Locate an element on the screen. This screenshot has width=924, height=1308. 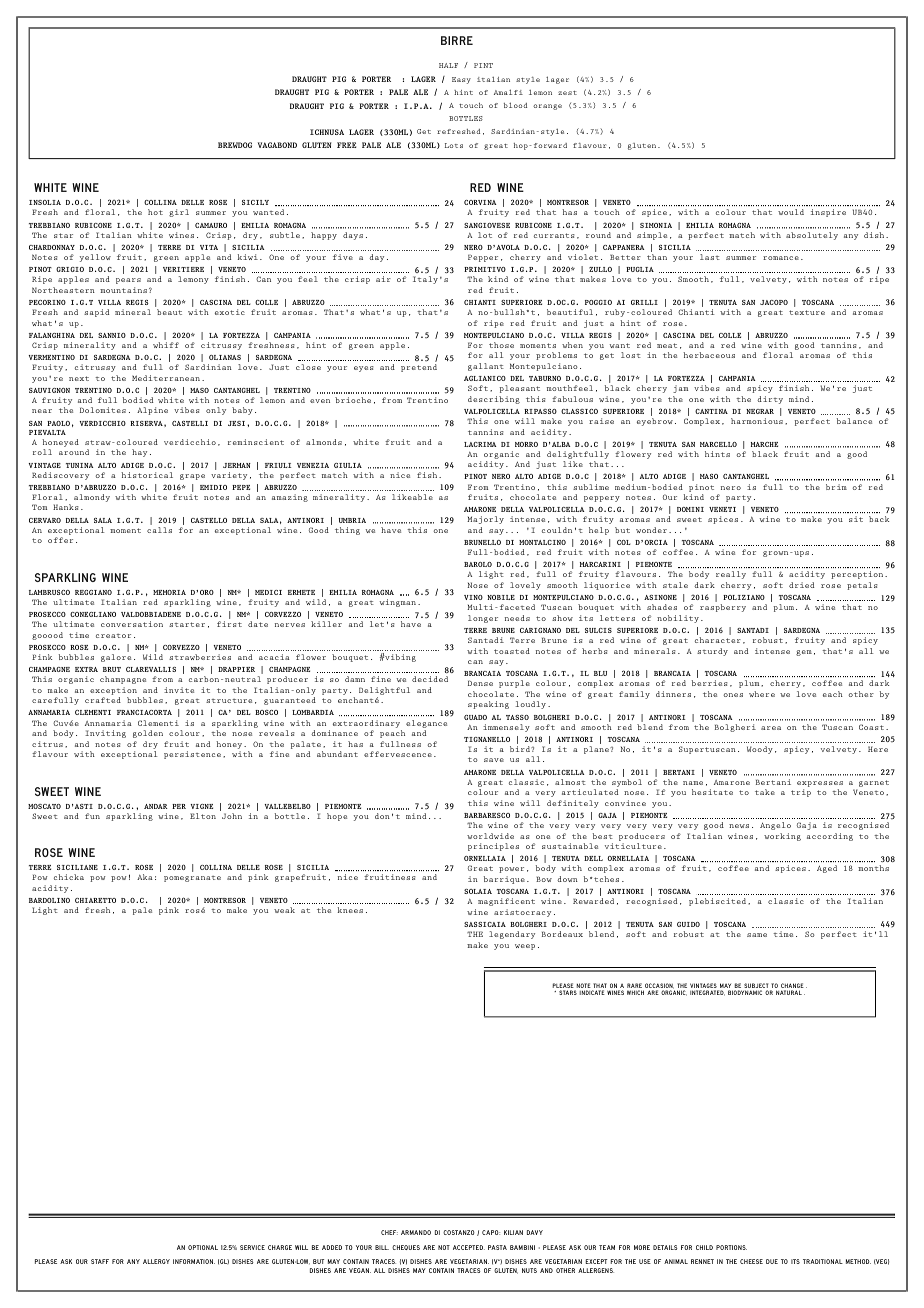
Dense is located at coordinates (480, 683).
